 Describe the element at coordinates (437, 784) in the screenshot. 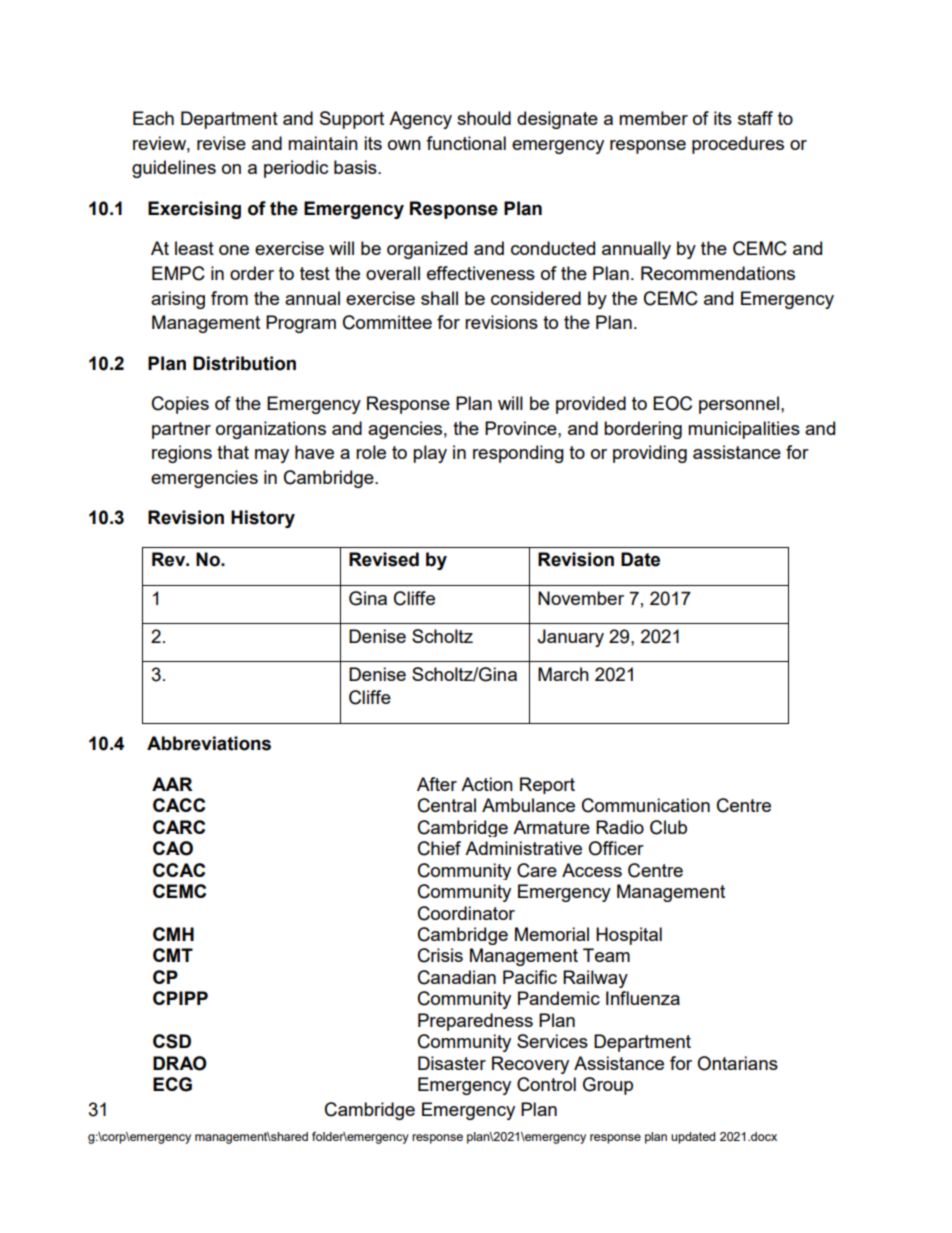

I see `After` at that location.
